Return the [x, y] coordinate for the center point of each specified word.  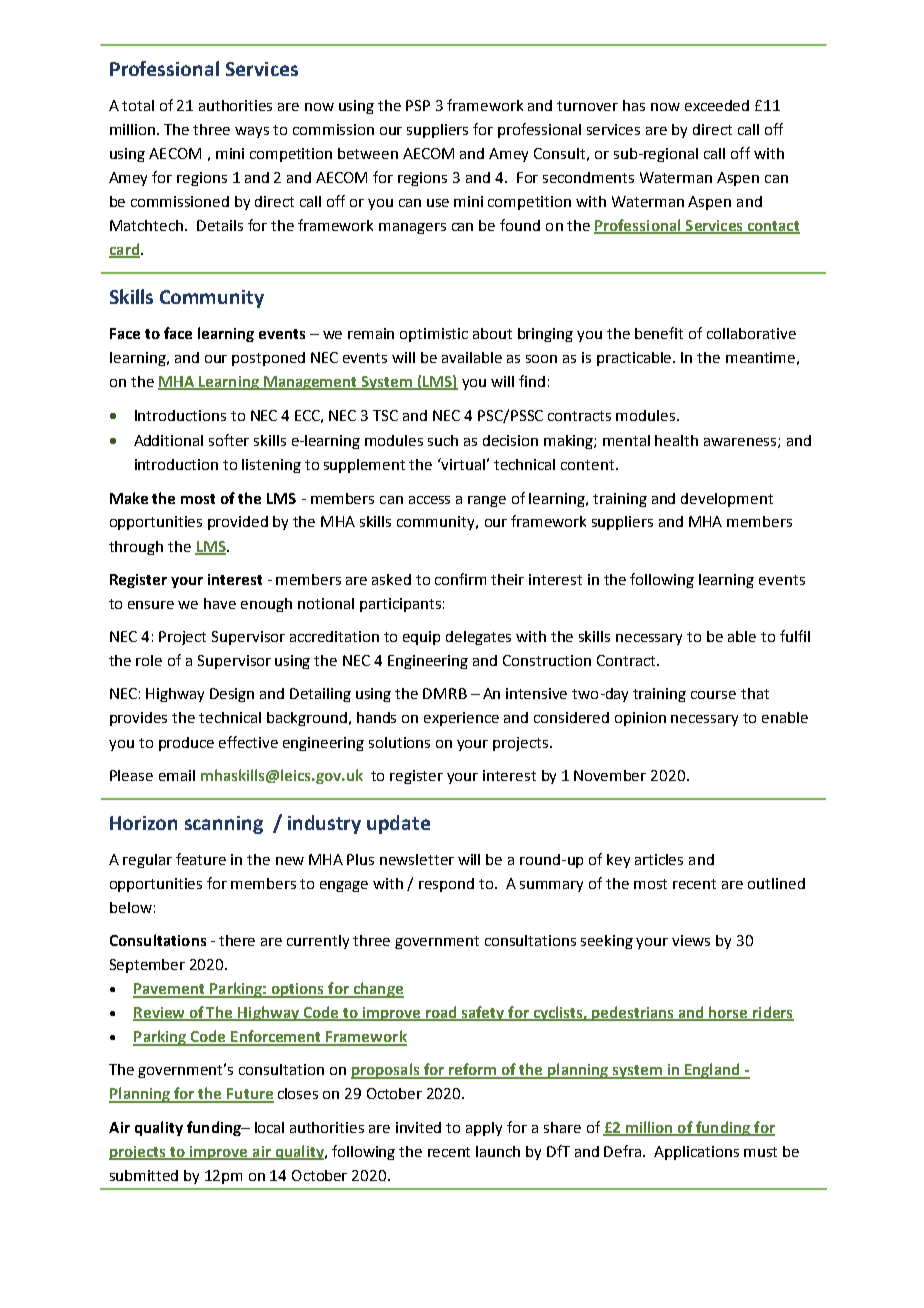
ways [252, 132]
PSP [418, 105]
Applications [696, 1153]
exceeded [717, 105]
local [269, 1127]
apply [484, 1129]
